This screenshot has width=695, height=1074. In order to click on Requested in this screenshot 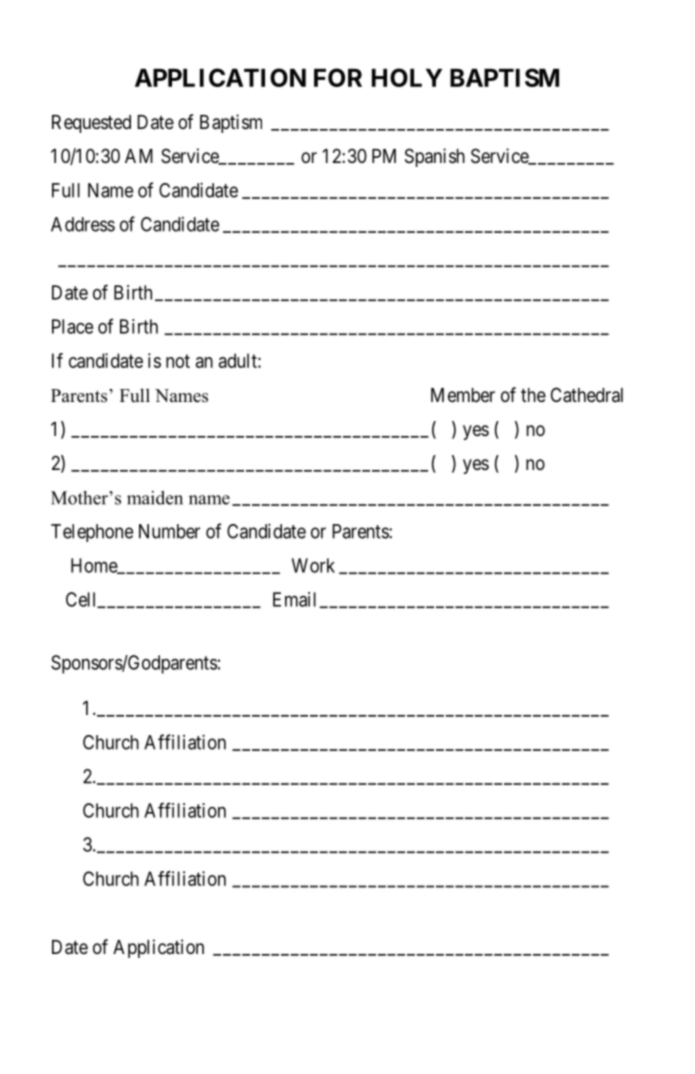, I will do `click(91, 124)`.
